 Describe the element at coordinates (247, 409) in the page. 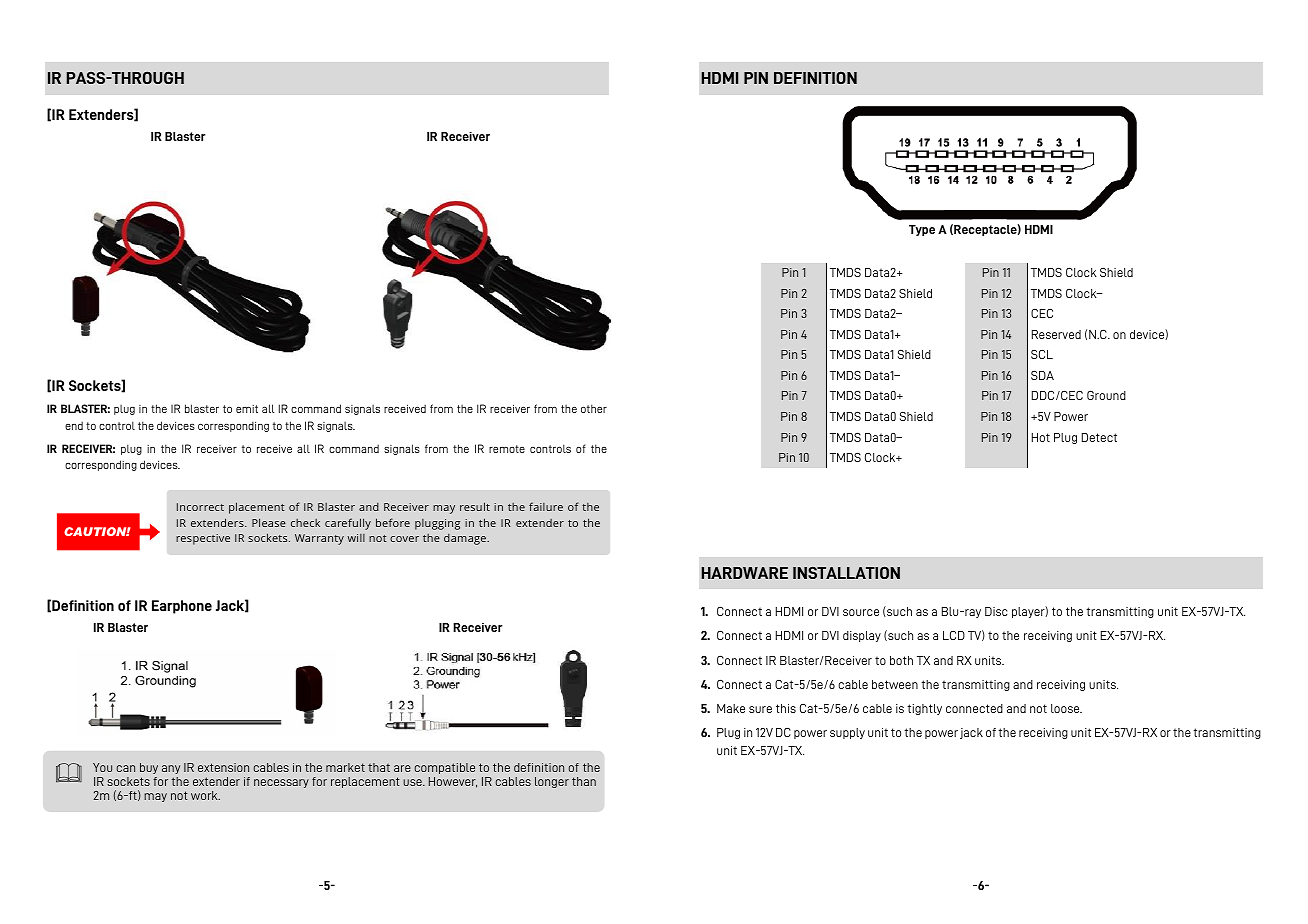

I see `emit` at that location.
